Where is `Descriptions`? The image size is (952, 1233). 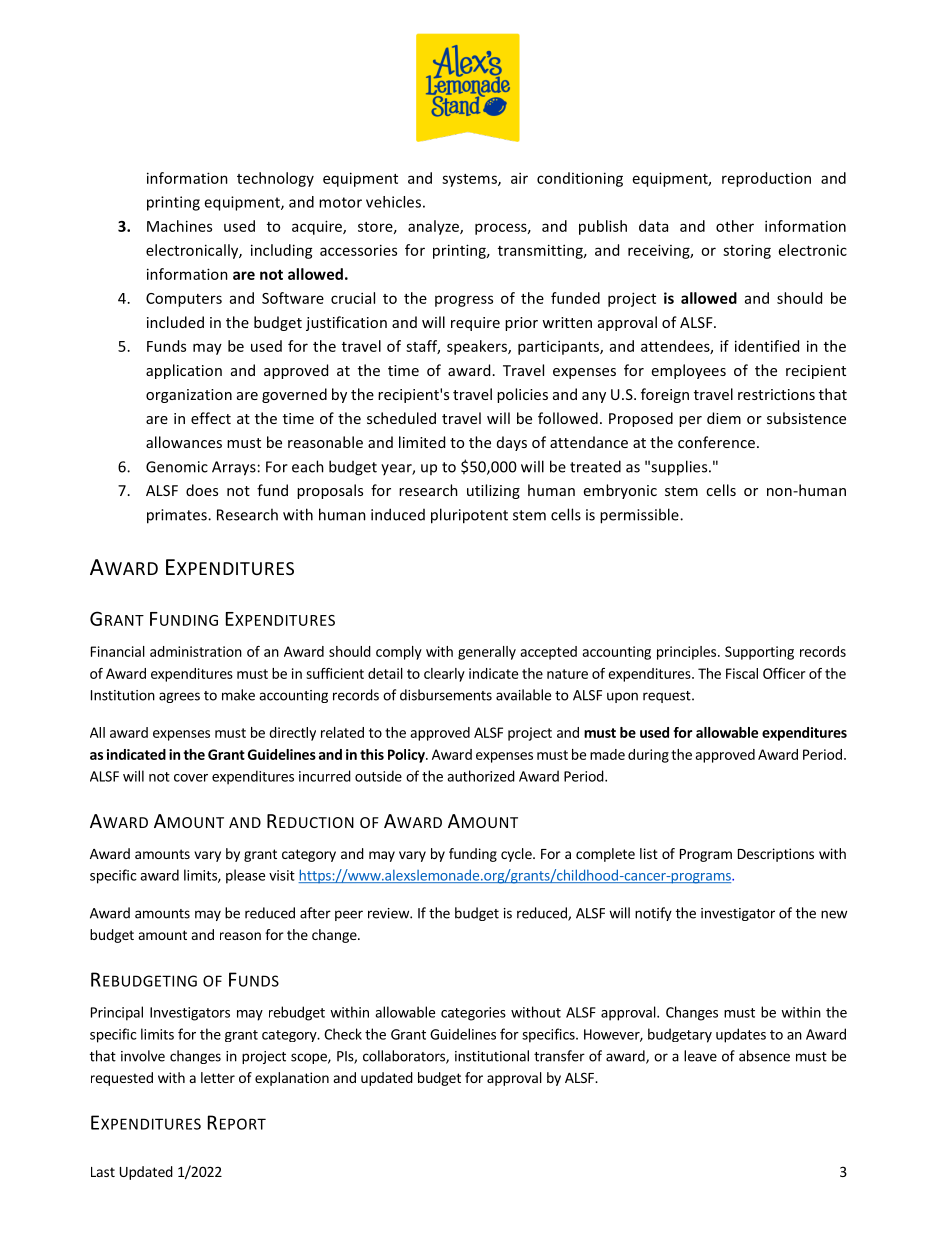 Descriptions is located at coordinates (776, 855).
